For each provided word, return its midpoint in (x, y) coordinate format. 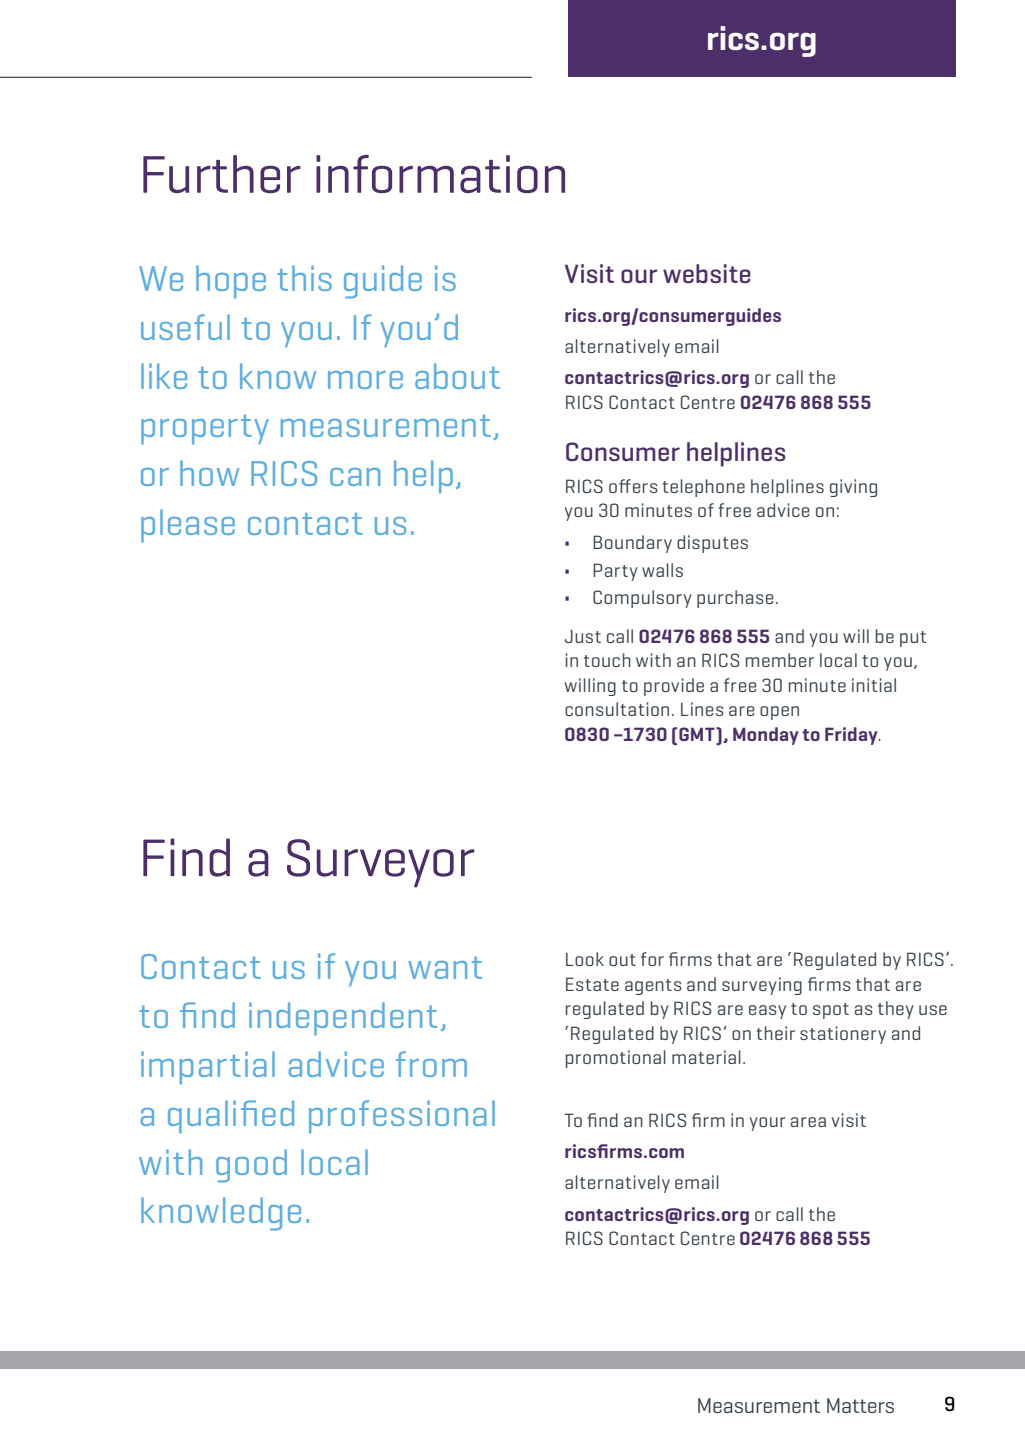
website (707, 273)
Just (583, 636)
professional (402, 1117)
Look (585, 959)
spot (831, 1011)
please (188, 526)
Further (222, 174)
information (440, 174)
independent (343, 1019)
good (251, 1166)
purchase (735, 599)
